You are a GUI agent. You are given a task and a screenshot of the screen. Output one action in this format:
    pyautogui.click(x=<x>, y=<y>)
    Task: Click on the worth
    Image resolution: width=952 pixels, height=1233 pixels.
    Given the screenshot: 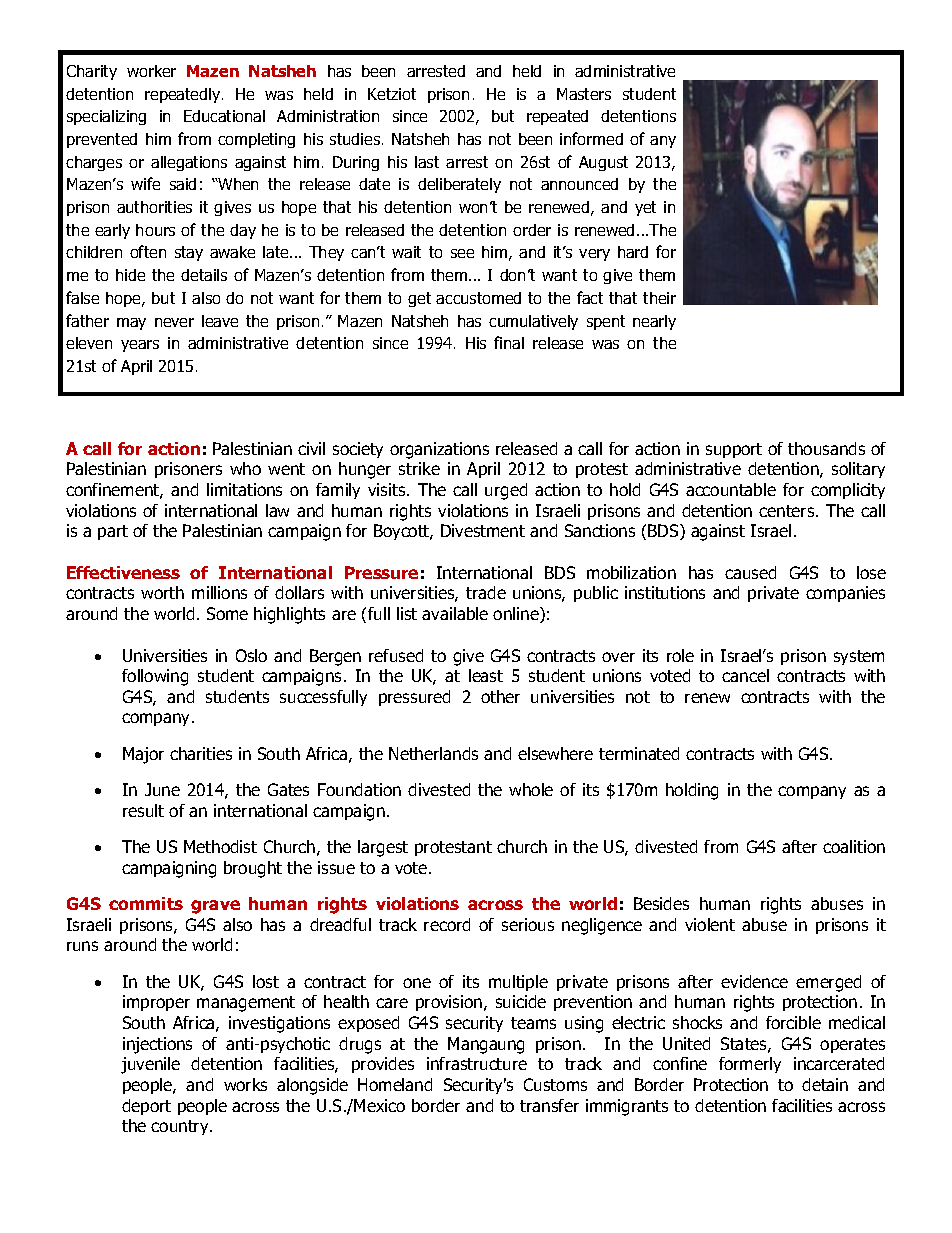 What is the action you would take?
    pyautogui.click(x=162, y=592)
